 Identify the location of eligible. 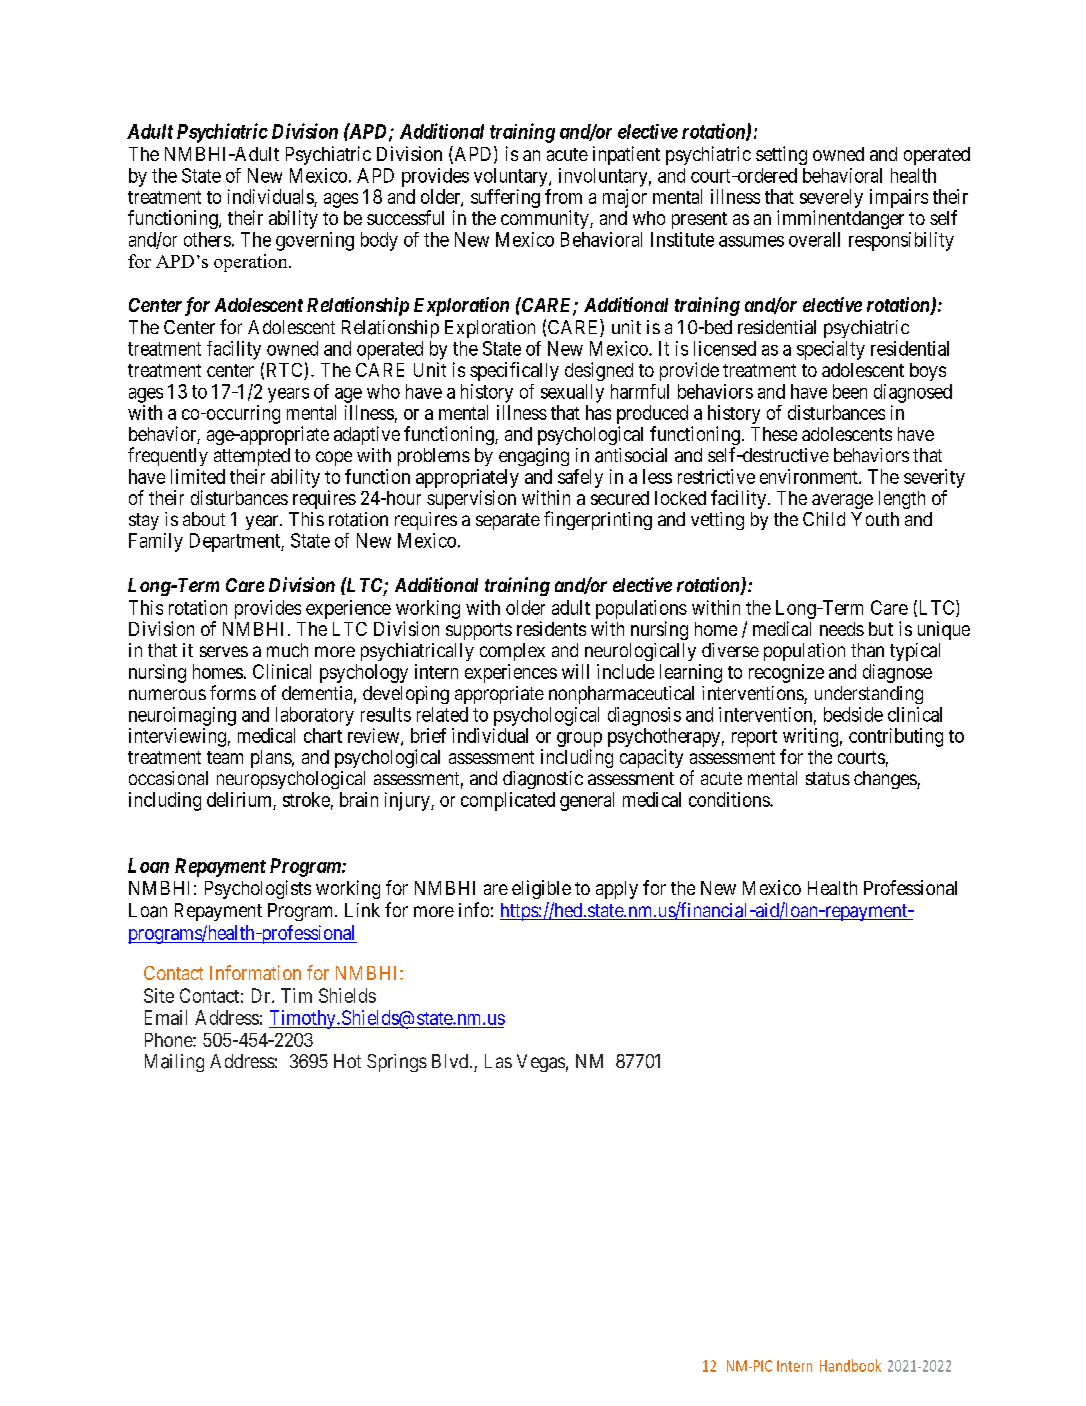
(541, 889).
